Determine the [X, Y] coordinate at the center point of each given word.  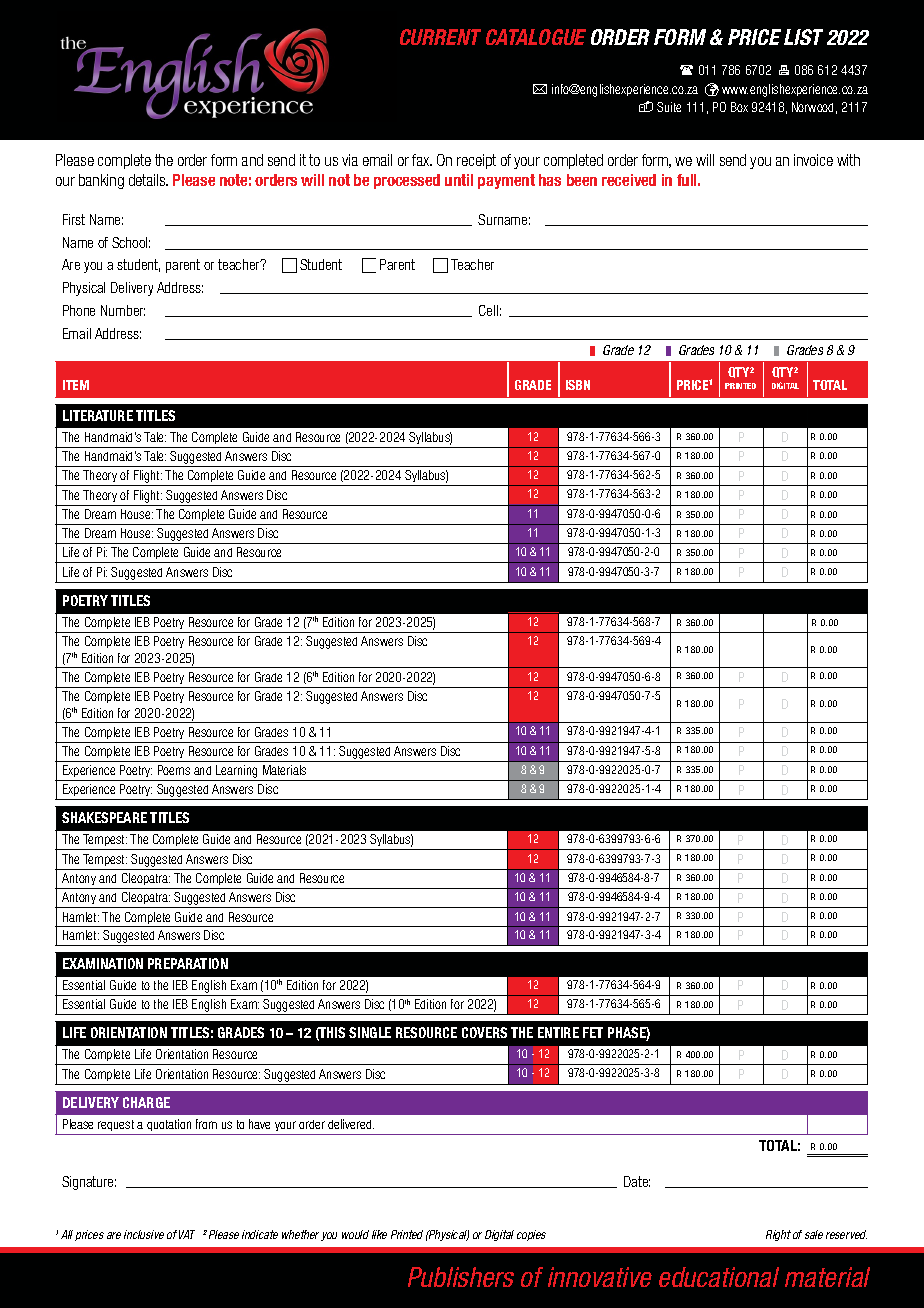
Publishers [461, 1277]
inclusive [144, 1234]
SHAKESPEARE [104, 817]
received [629, 180]
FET [593, 1032]
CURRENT [440, 37]
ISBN [578, 385]
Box [739, 107]
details [148, 180]
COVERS [484, 1032]
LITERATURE [98, 415]
